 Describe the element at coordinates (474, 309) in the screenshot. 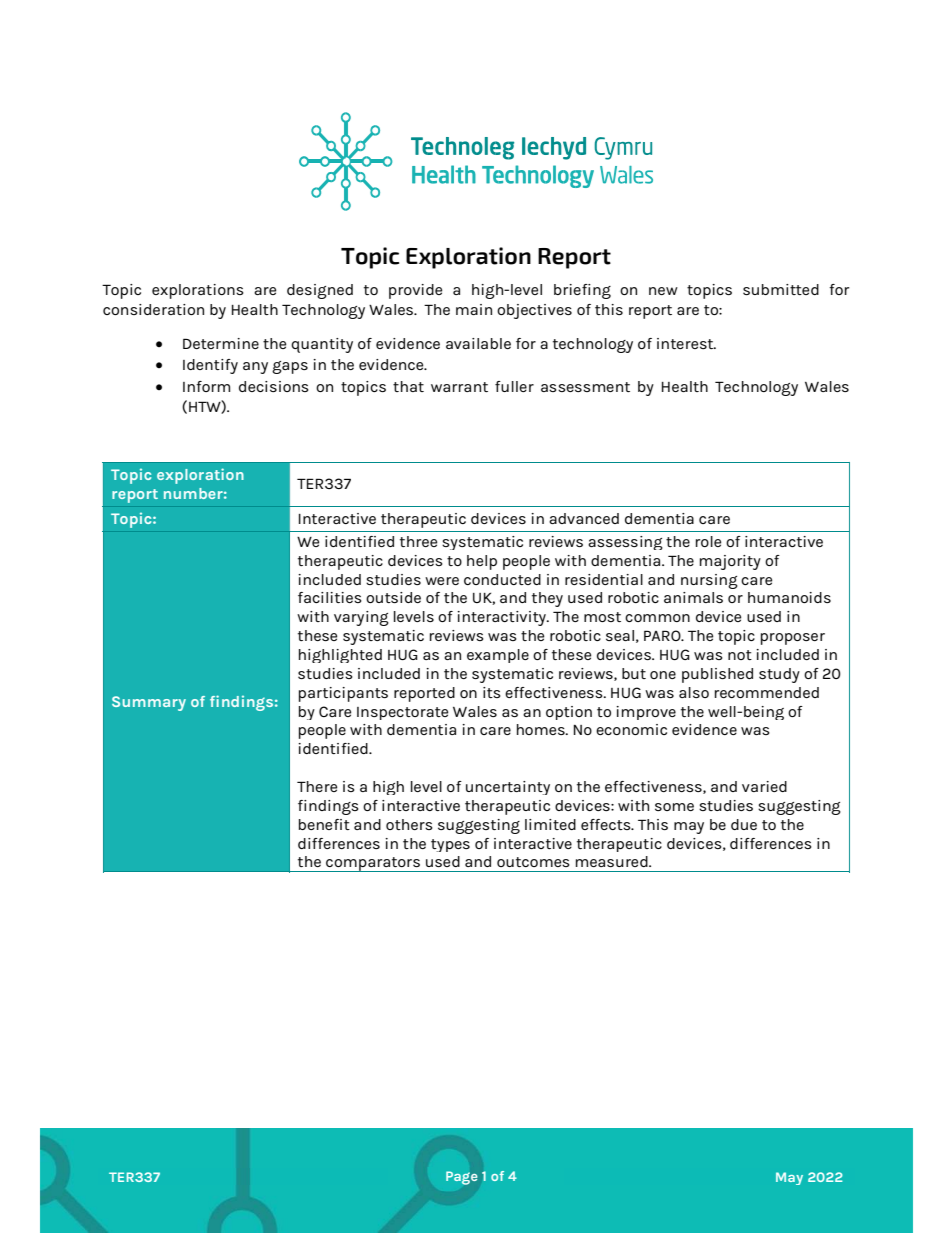

I see `main` at that location.
